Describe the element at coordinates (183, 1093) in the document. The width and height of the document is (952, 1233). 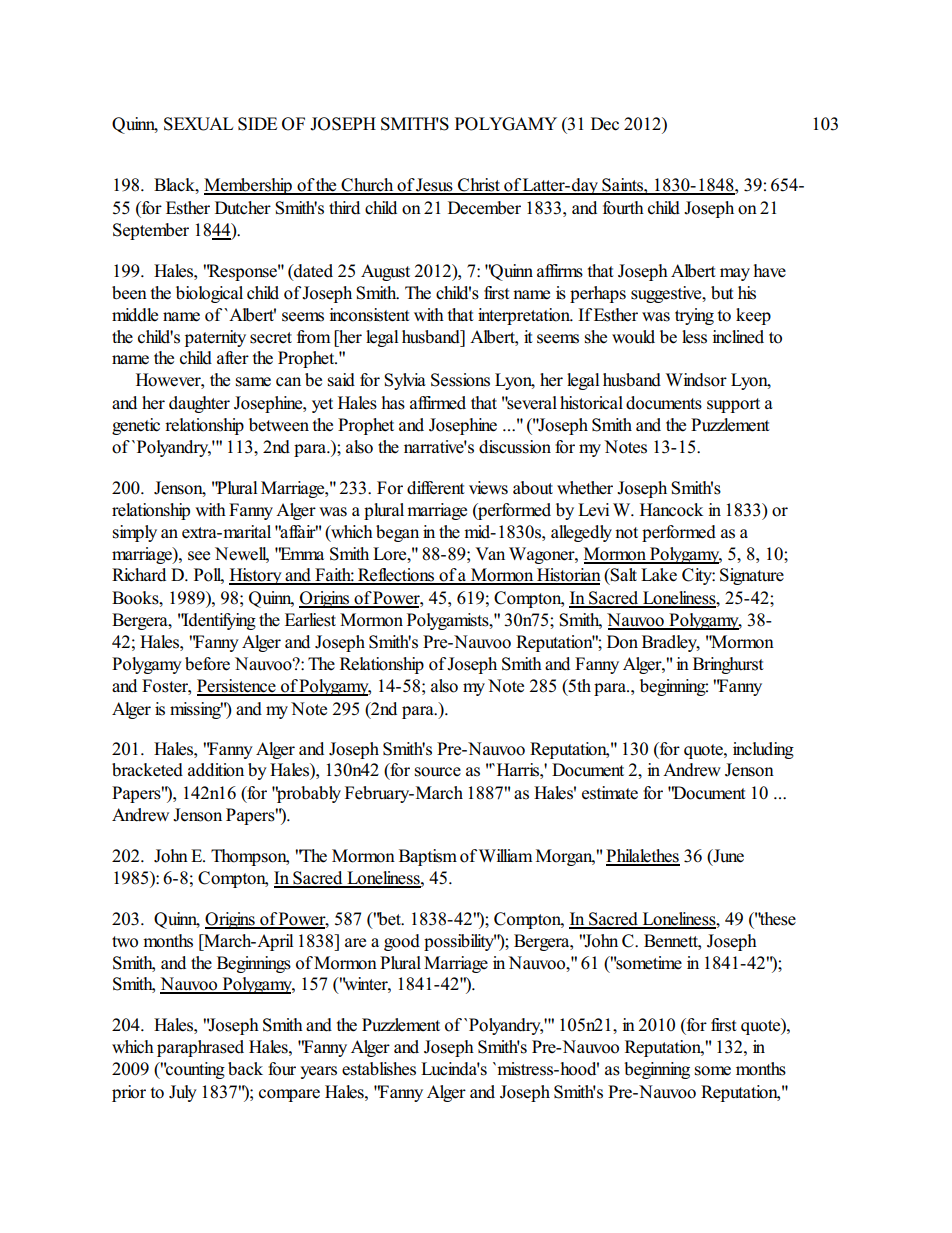
I see `July` at that location.
